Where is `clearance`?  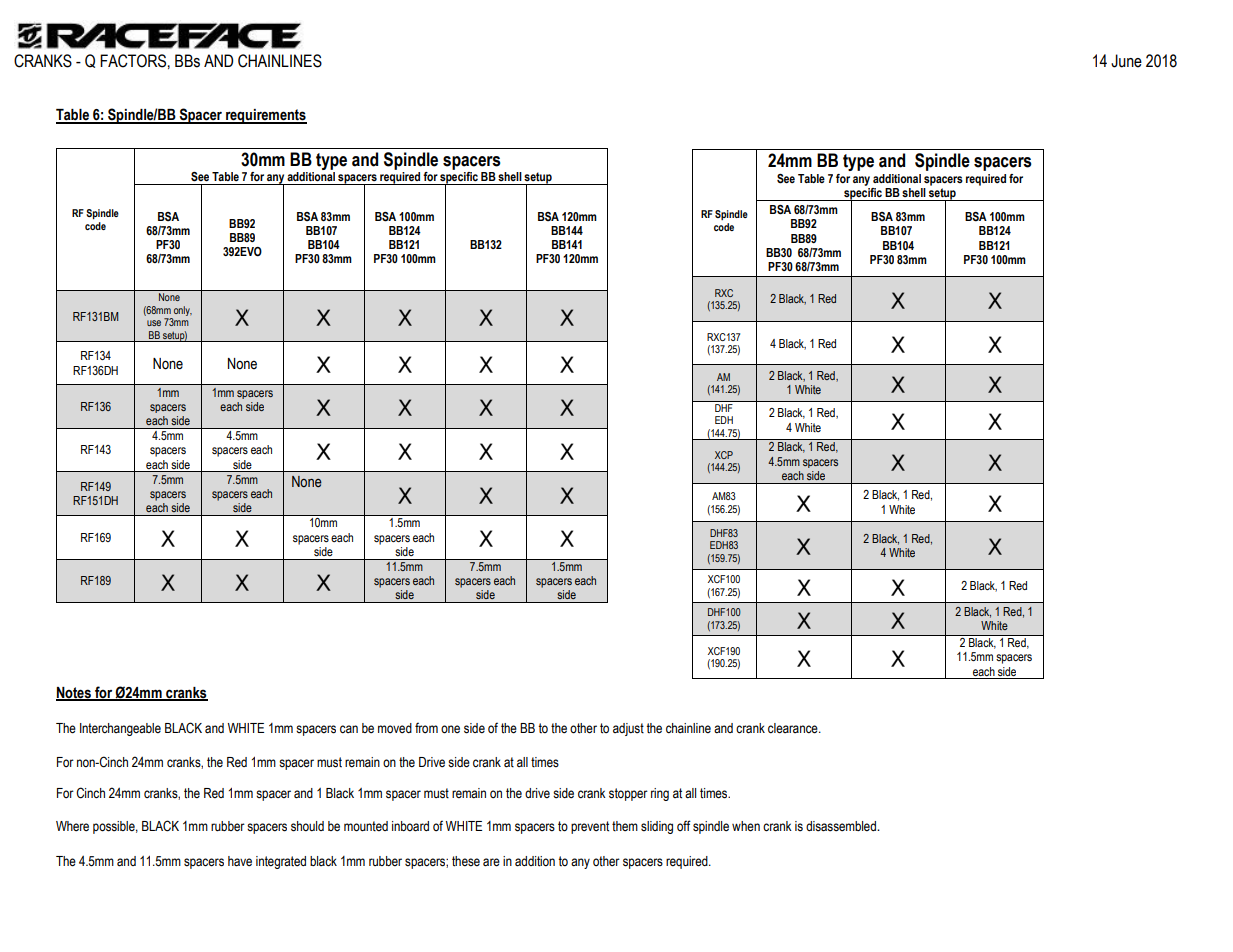
clearance is located at coordinates (794, 728).
